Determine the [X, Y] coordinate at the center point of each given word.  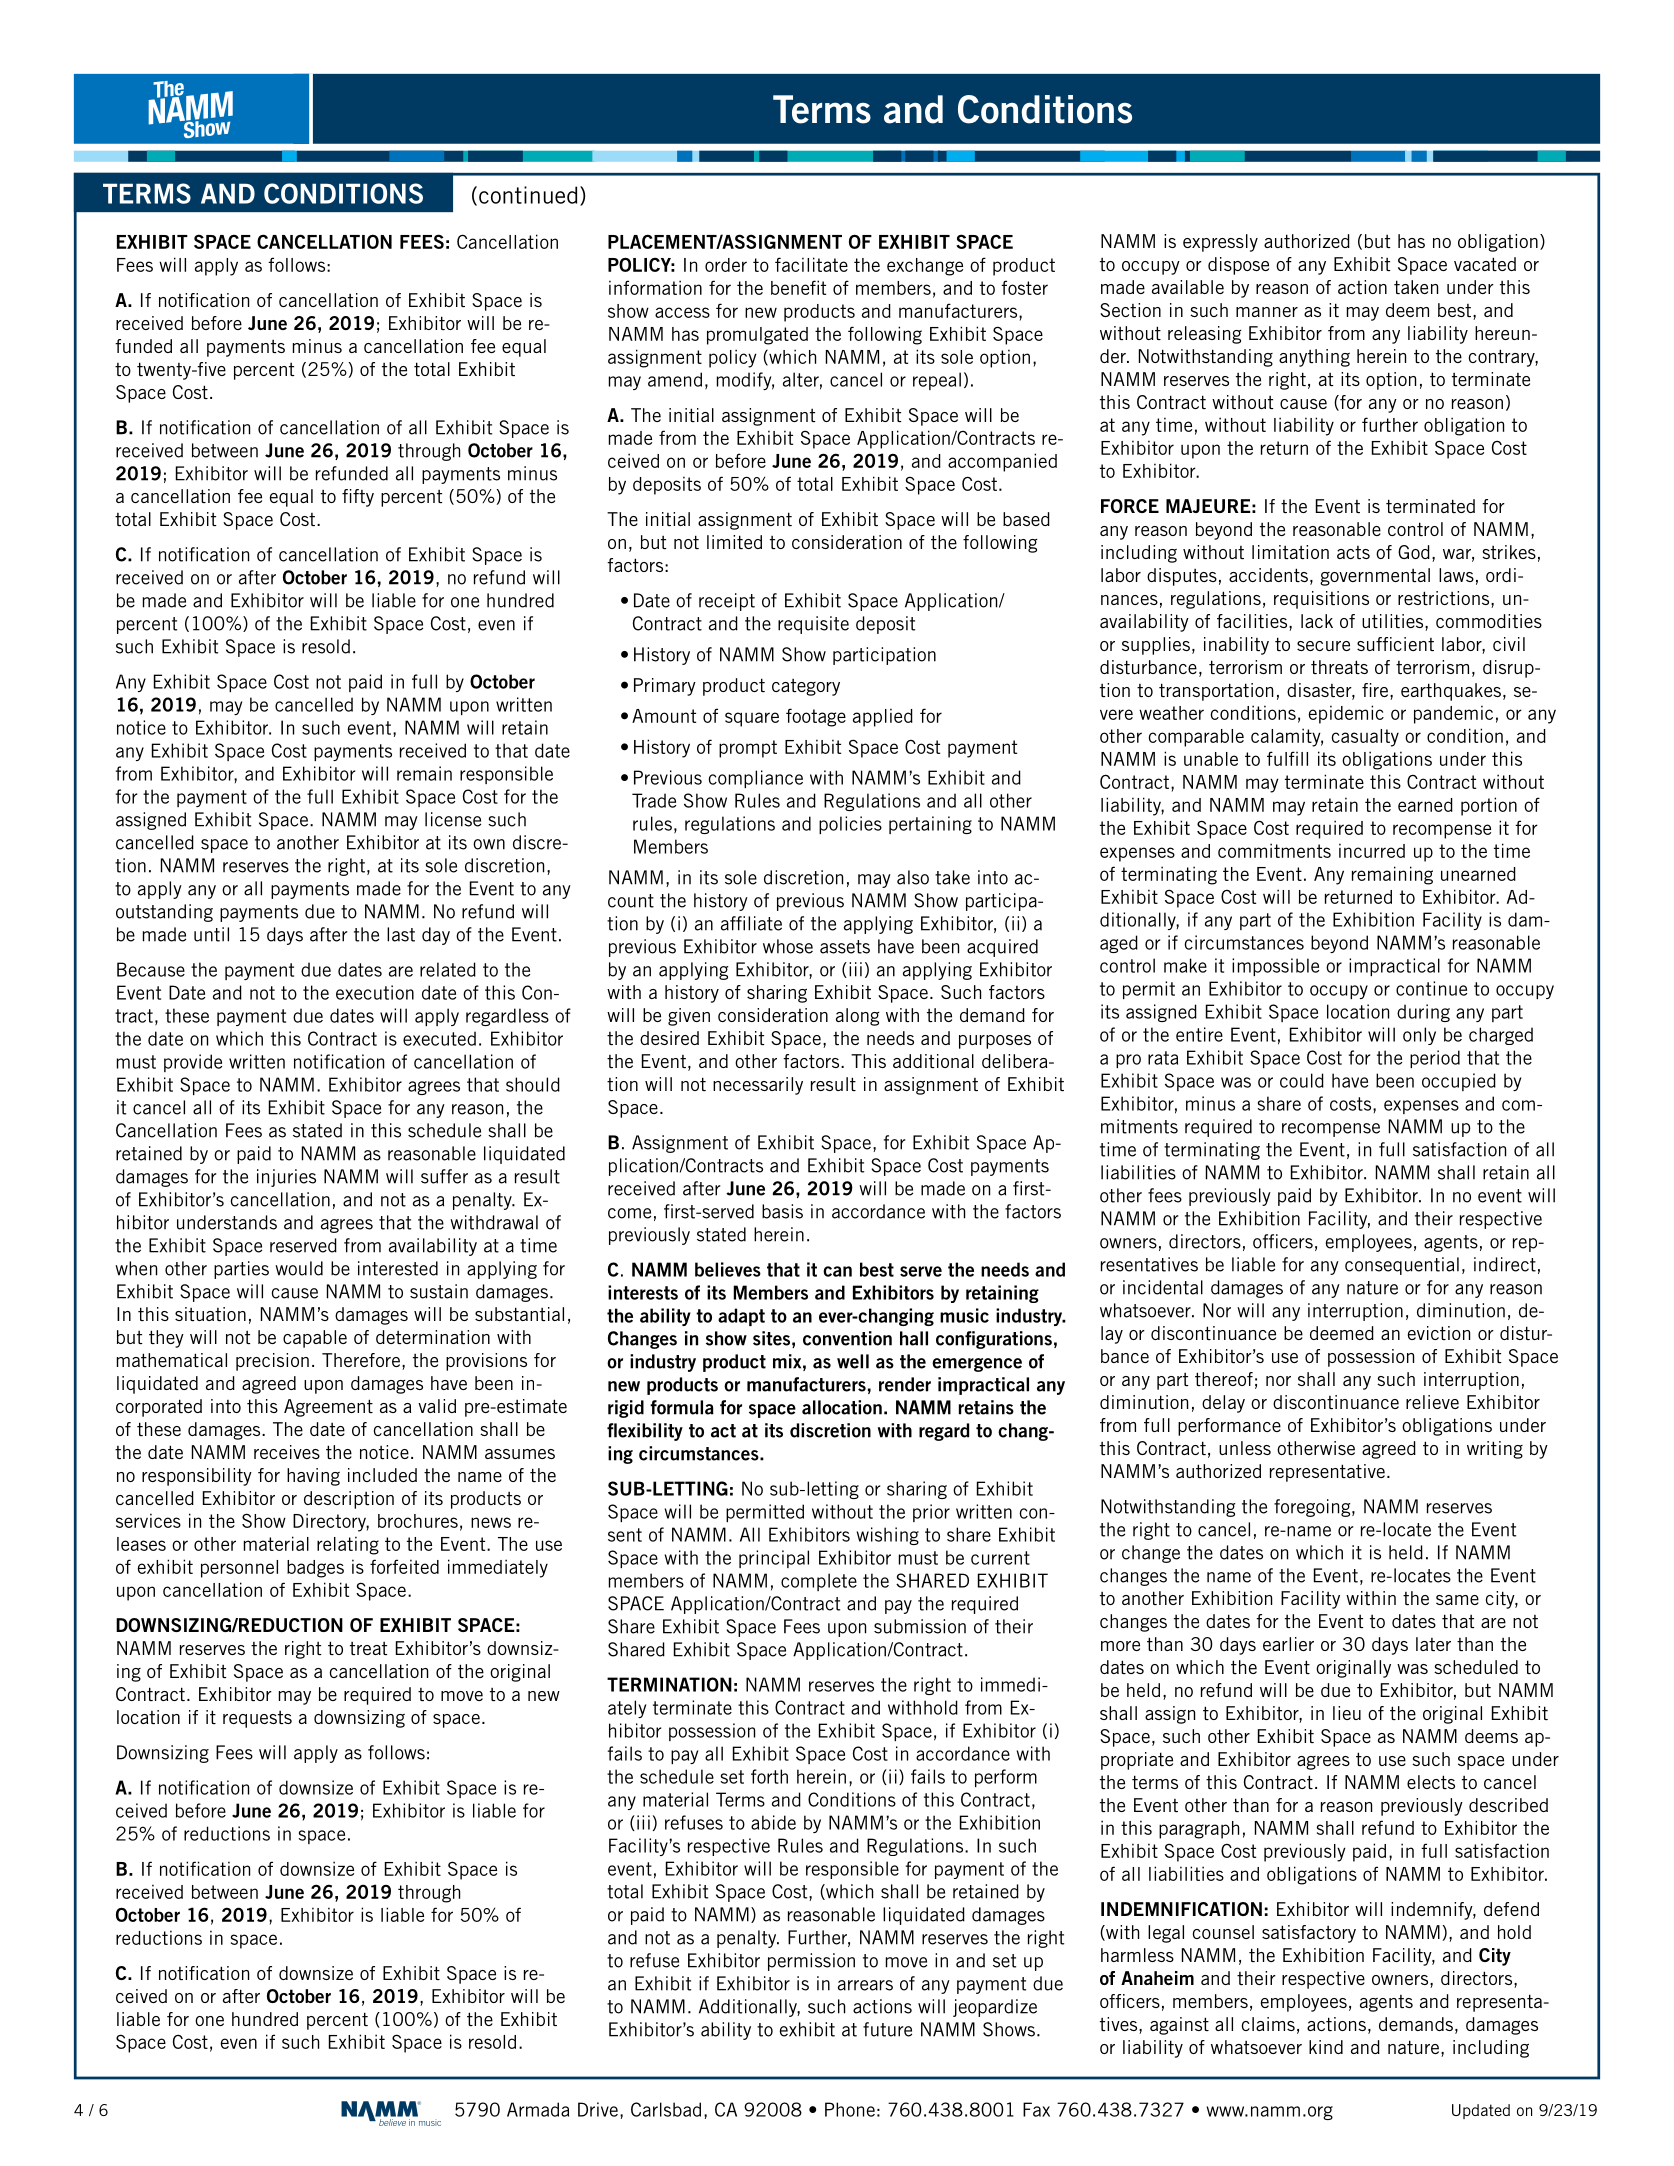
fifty [358, 498]
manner [1267, 312]
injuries [286, 1178]
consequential [1402, 1266]
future [887, 2029]
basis [782, 1211]
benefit [798, 287]
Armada [538, 2109]
